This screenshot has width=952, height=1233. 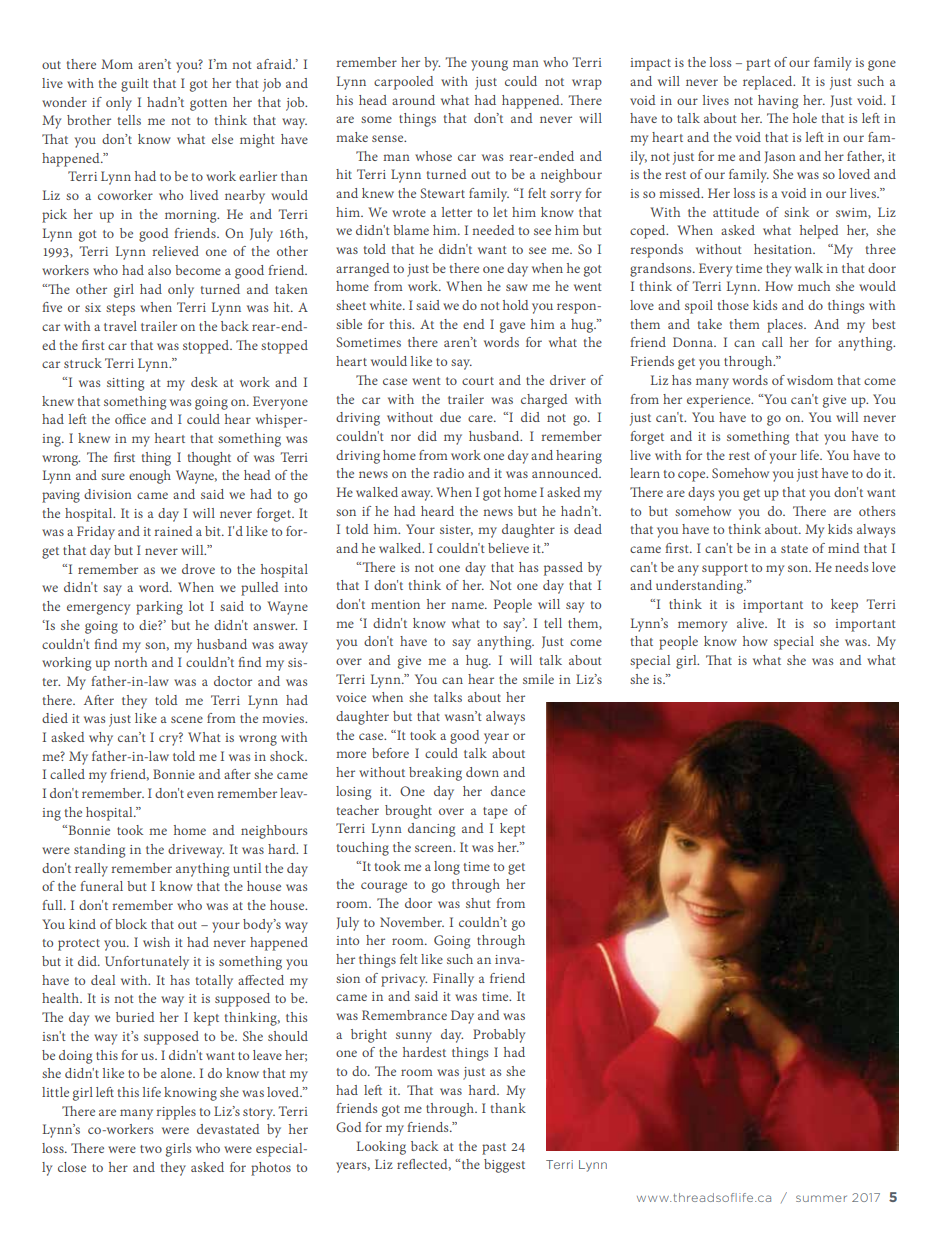 I want to click on dance, so click(x=508, y=791).
